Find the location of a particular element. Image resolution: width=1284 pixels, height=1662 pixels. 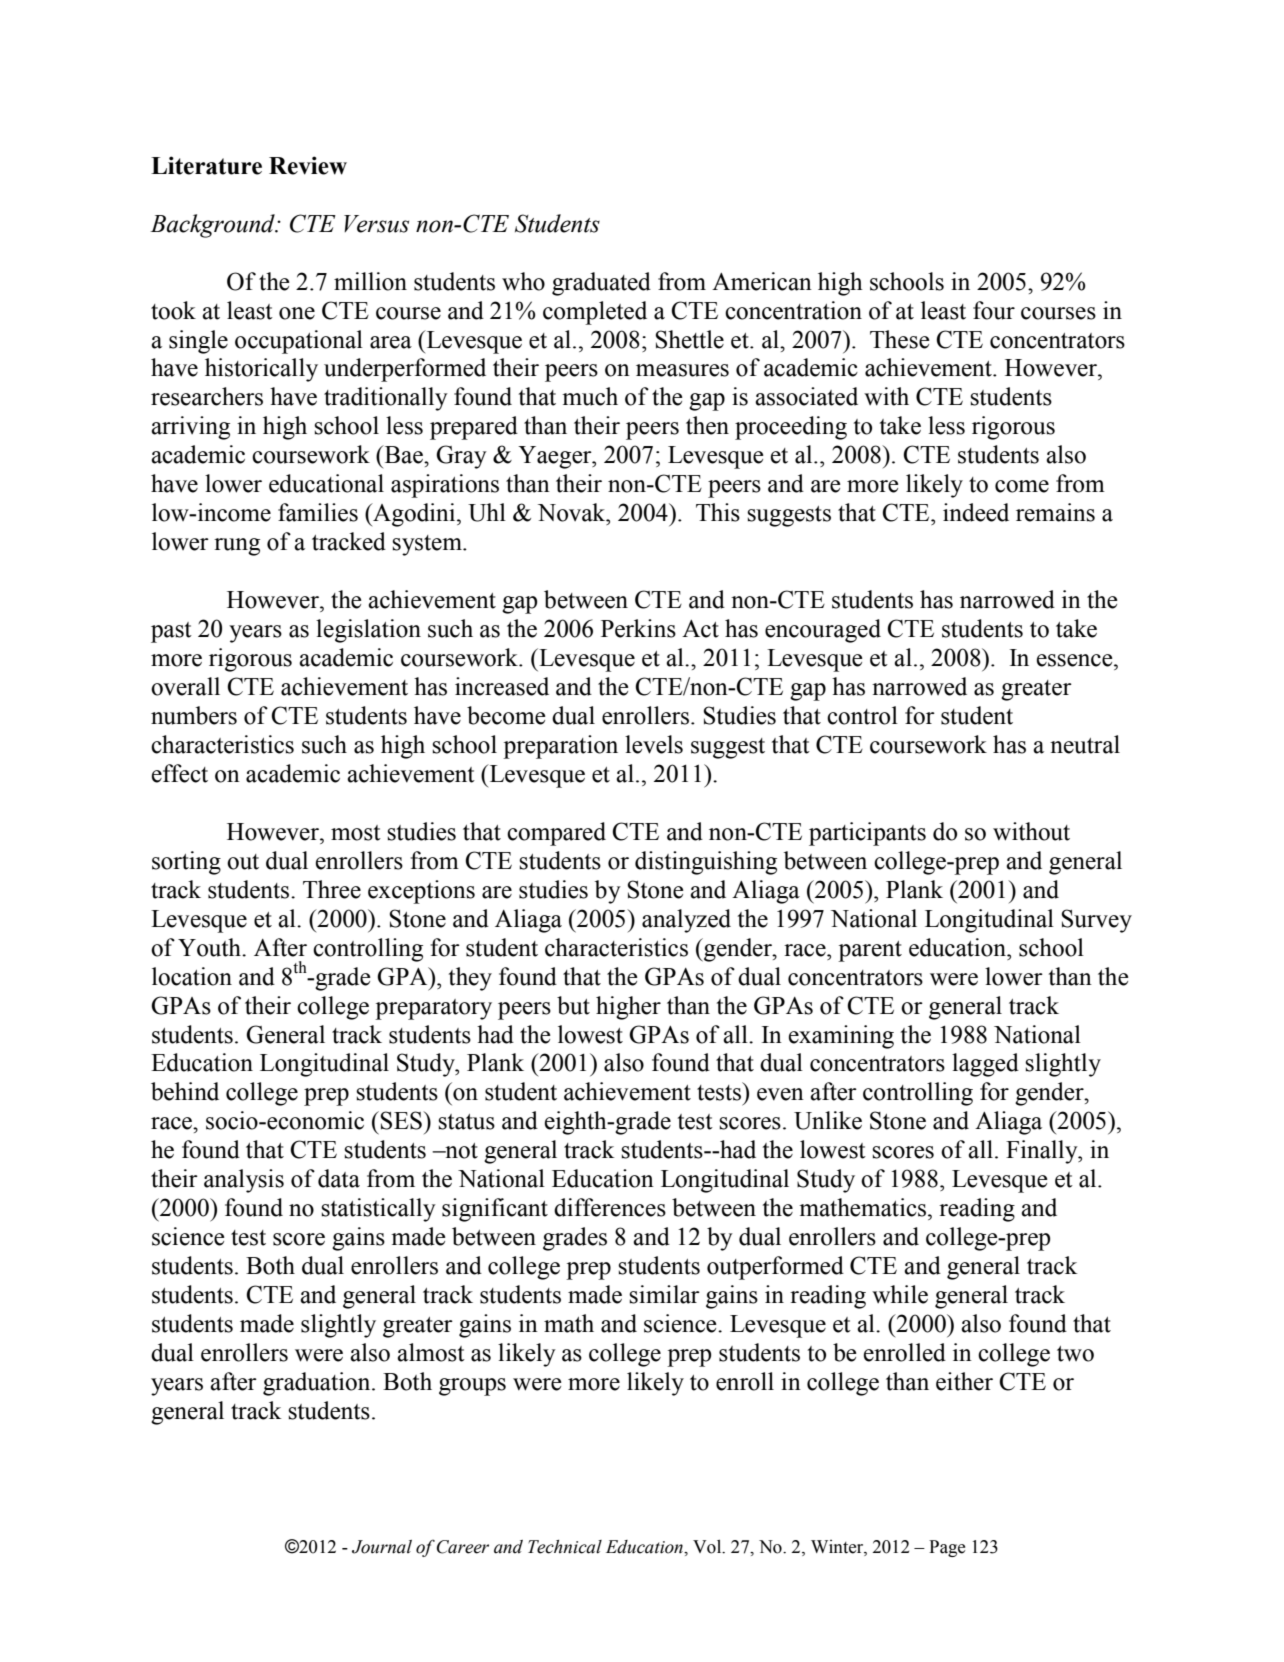

Perkins is located at coordinates (638, 628).
